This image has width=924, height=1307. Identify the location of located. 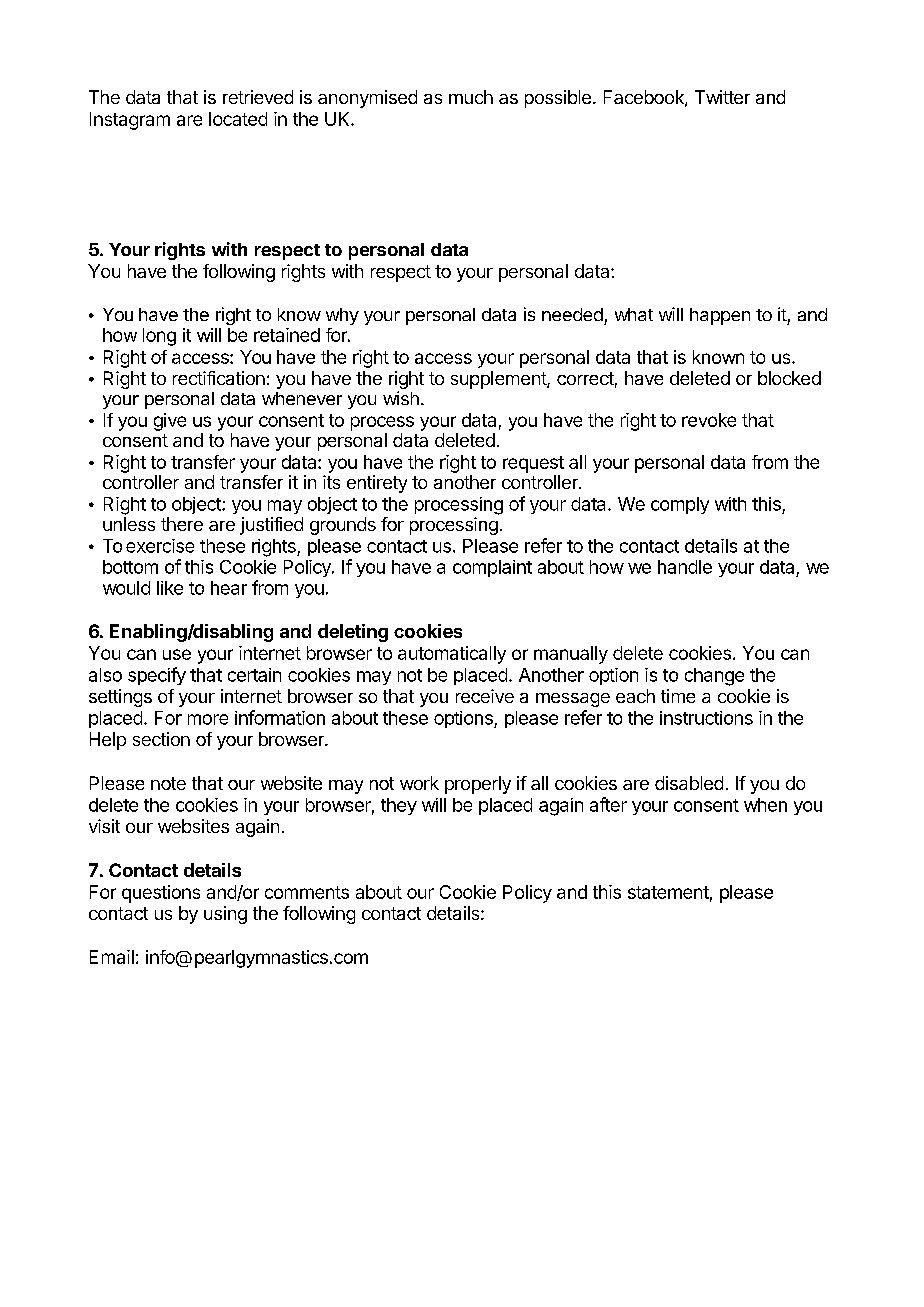
(238, 119).
